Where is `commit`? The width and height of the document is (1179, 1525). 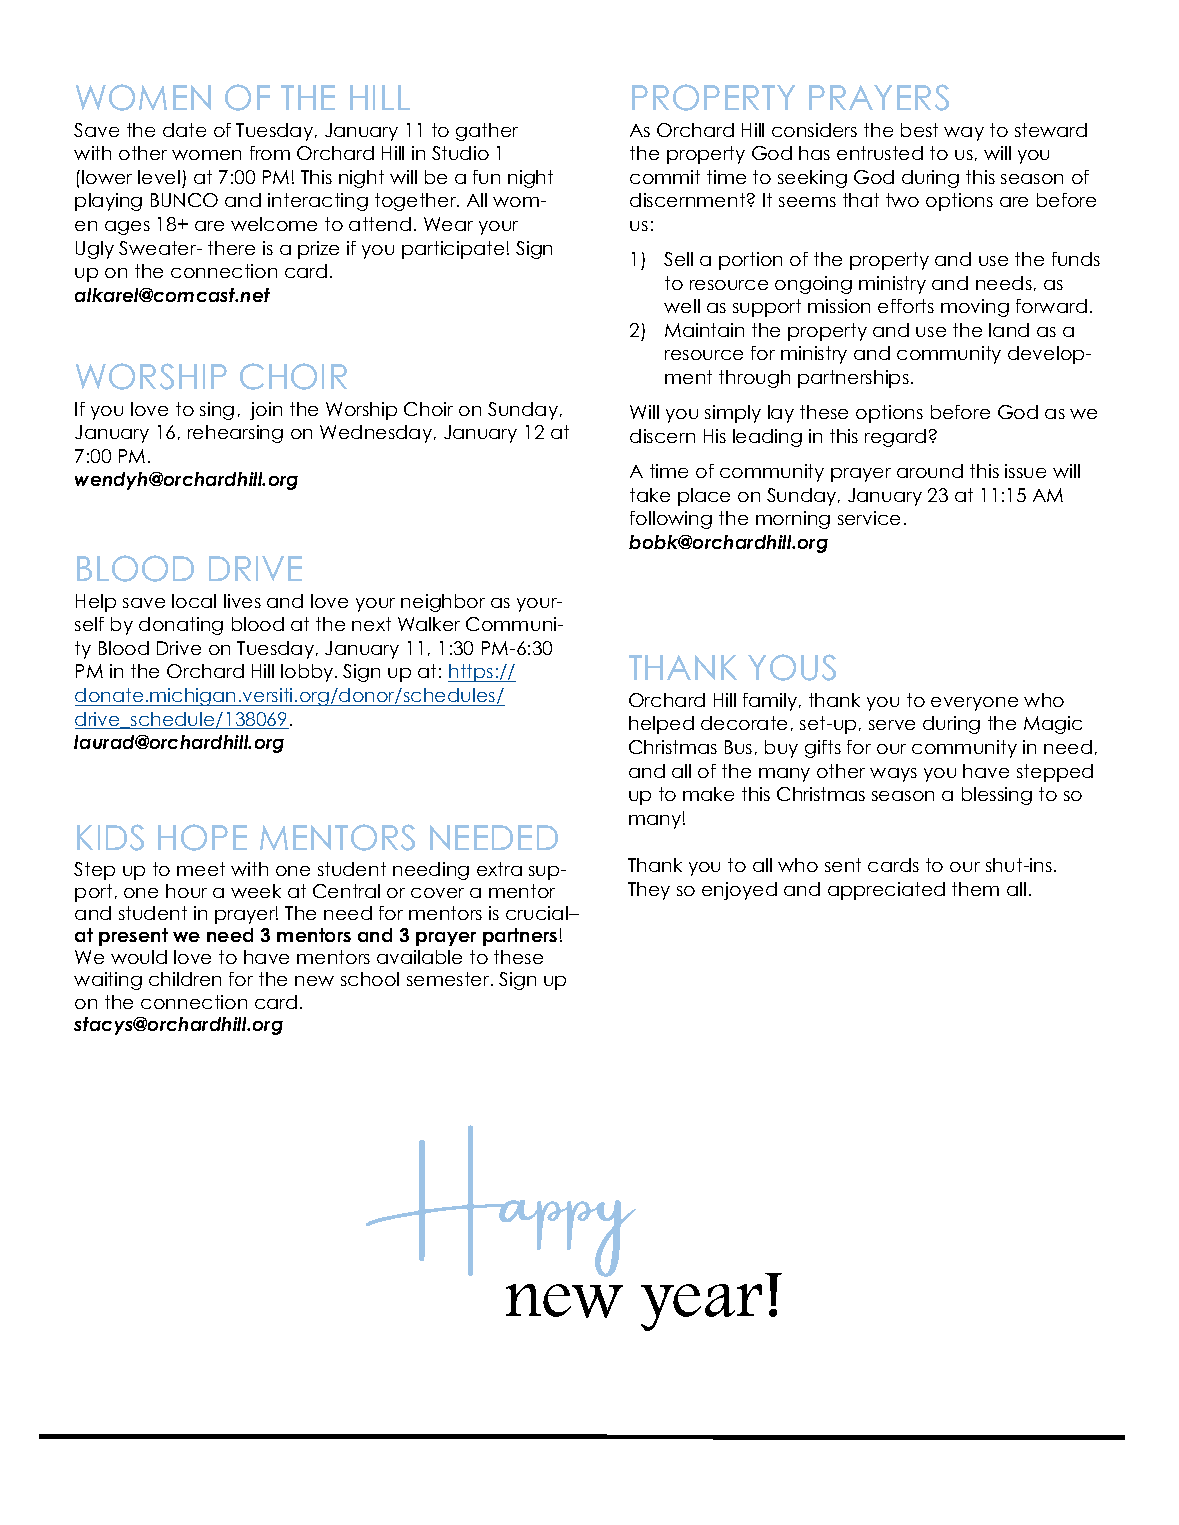 commit is located at coordinates (665, 177).
